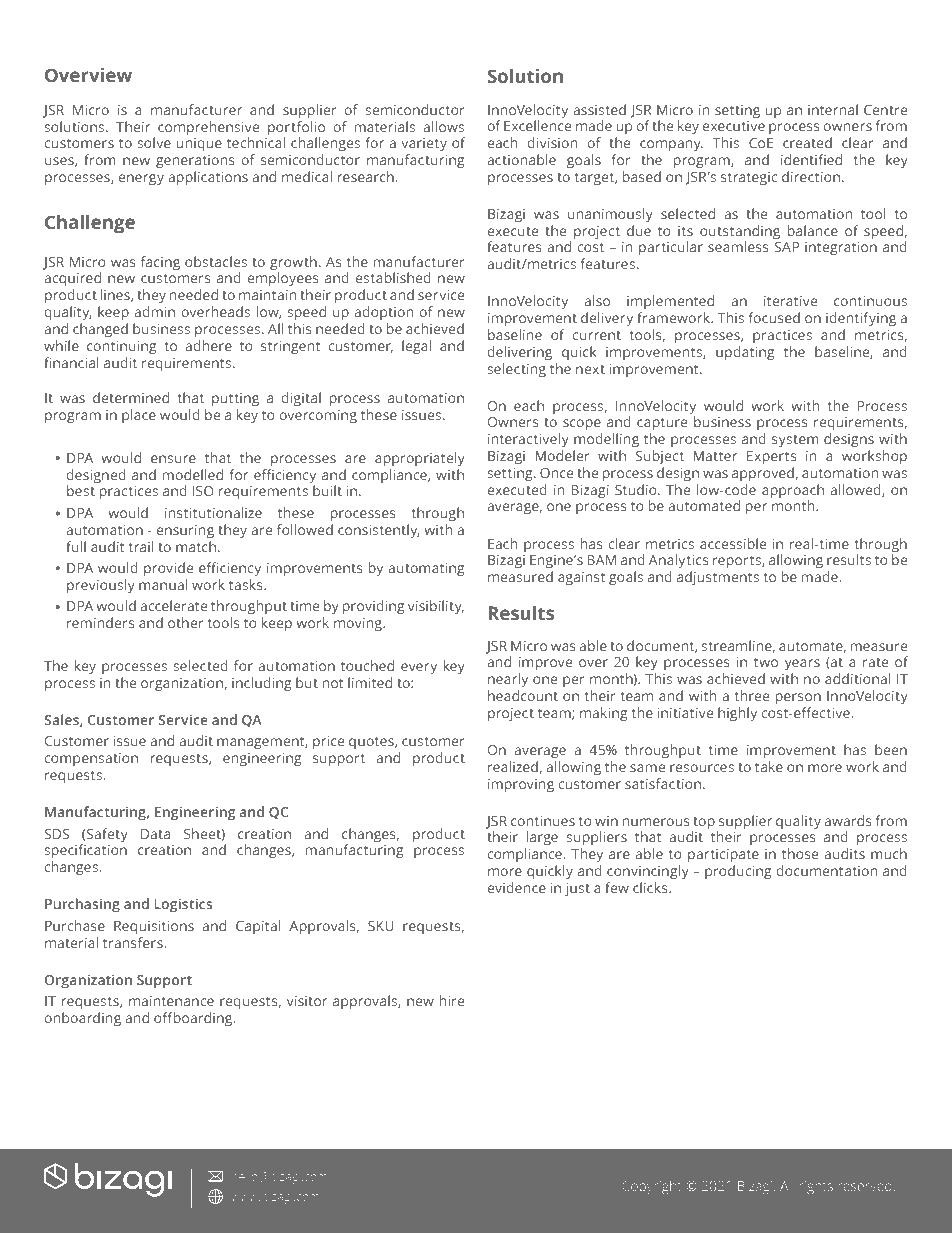 This page has width=952, height=1233. I want to click on years, so click(802, 664).
